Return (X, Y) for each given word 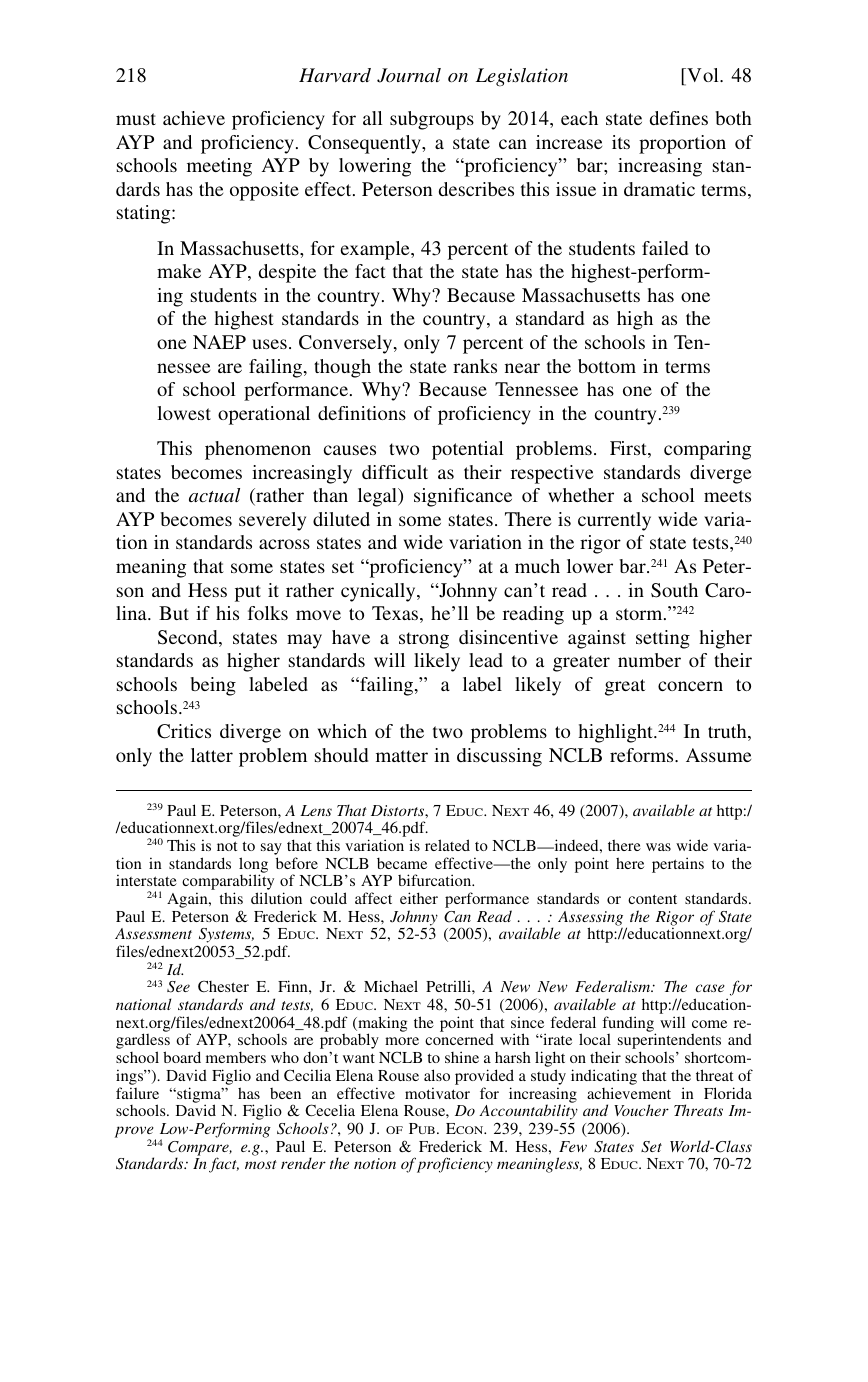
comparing (707, 450)
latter (212, 755)
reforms (643, 755)
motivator (437, 1093)
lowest (184, 413)
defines (679, 118)
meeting (219, 167)
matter (402, 756)
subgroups (432, 120)
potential (467, 450)
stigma (199, 1096)
